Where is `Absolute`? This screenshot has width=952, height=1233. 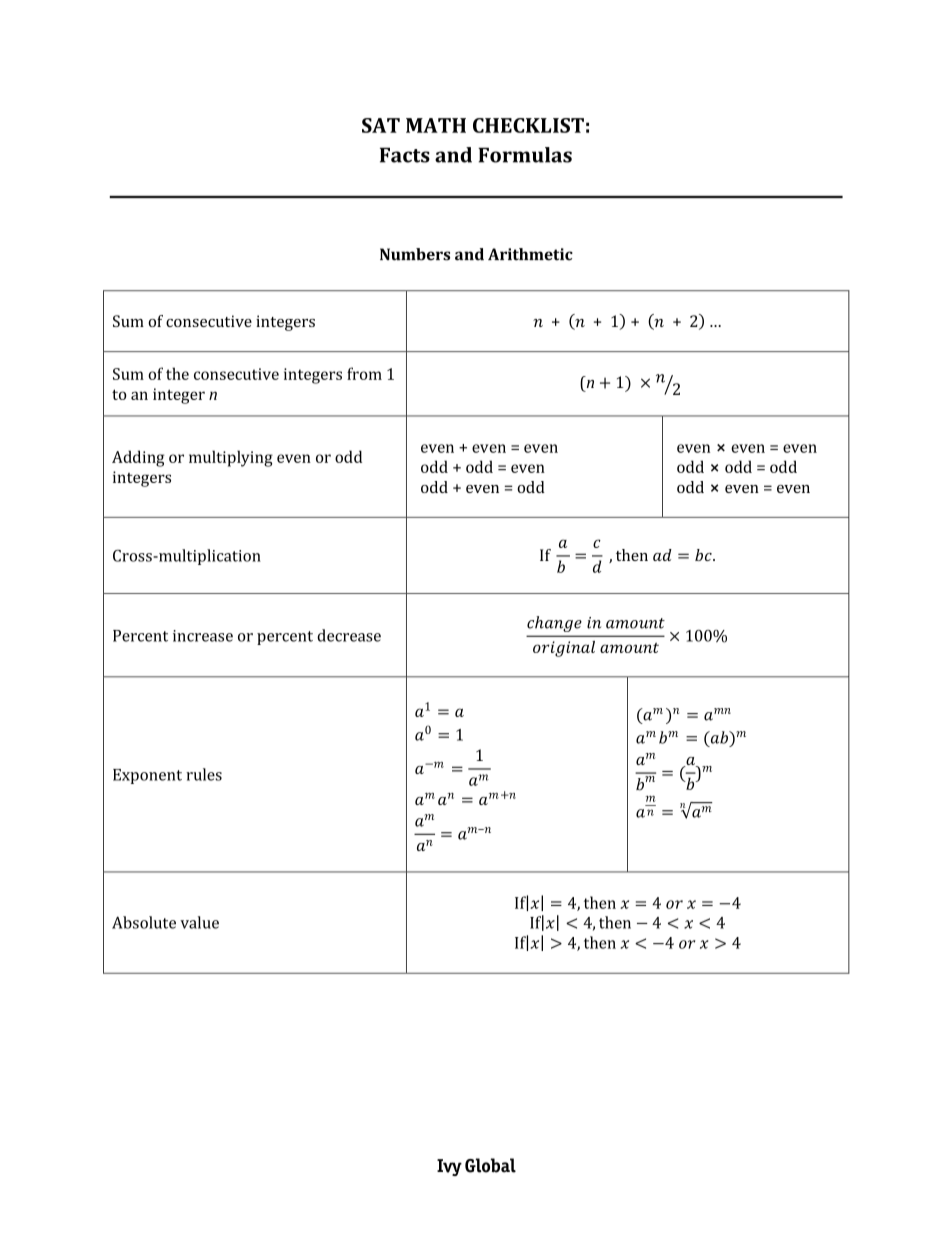 Absolute is located at coordinates (144, 922).
